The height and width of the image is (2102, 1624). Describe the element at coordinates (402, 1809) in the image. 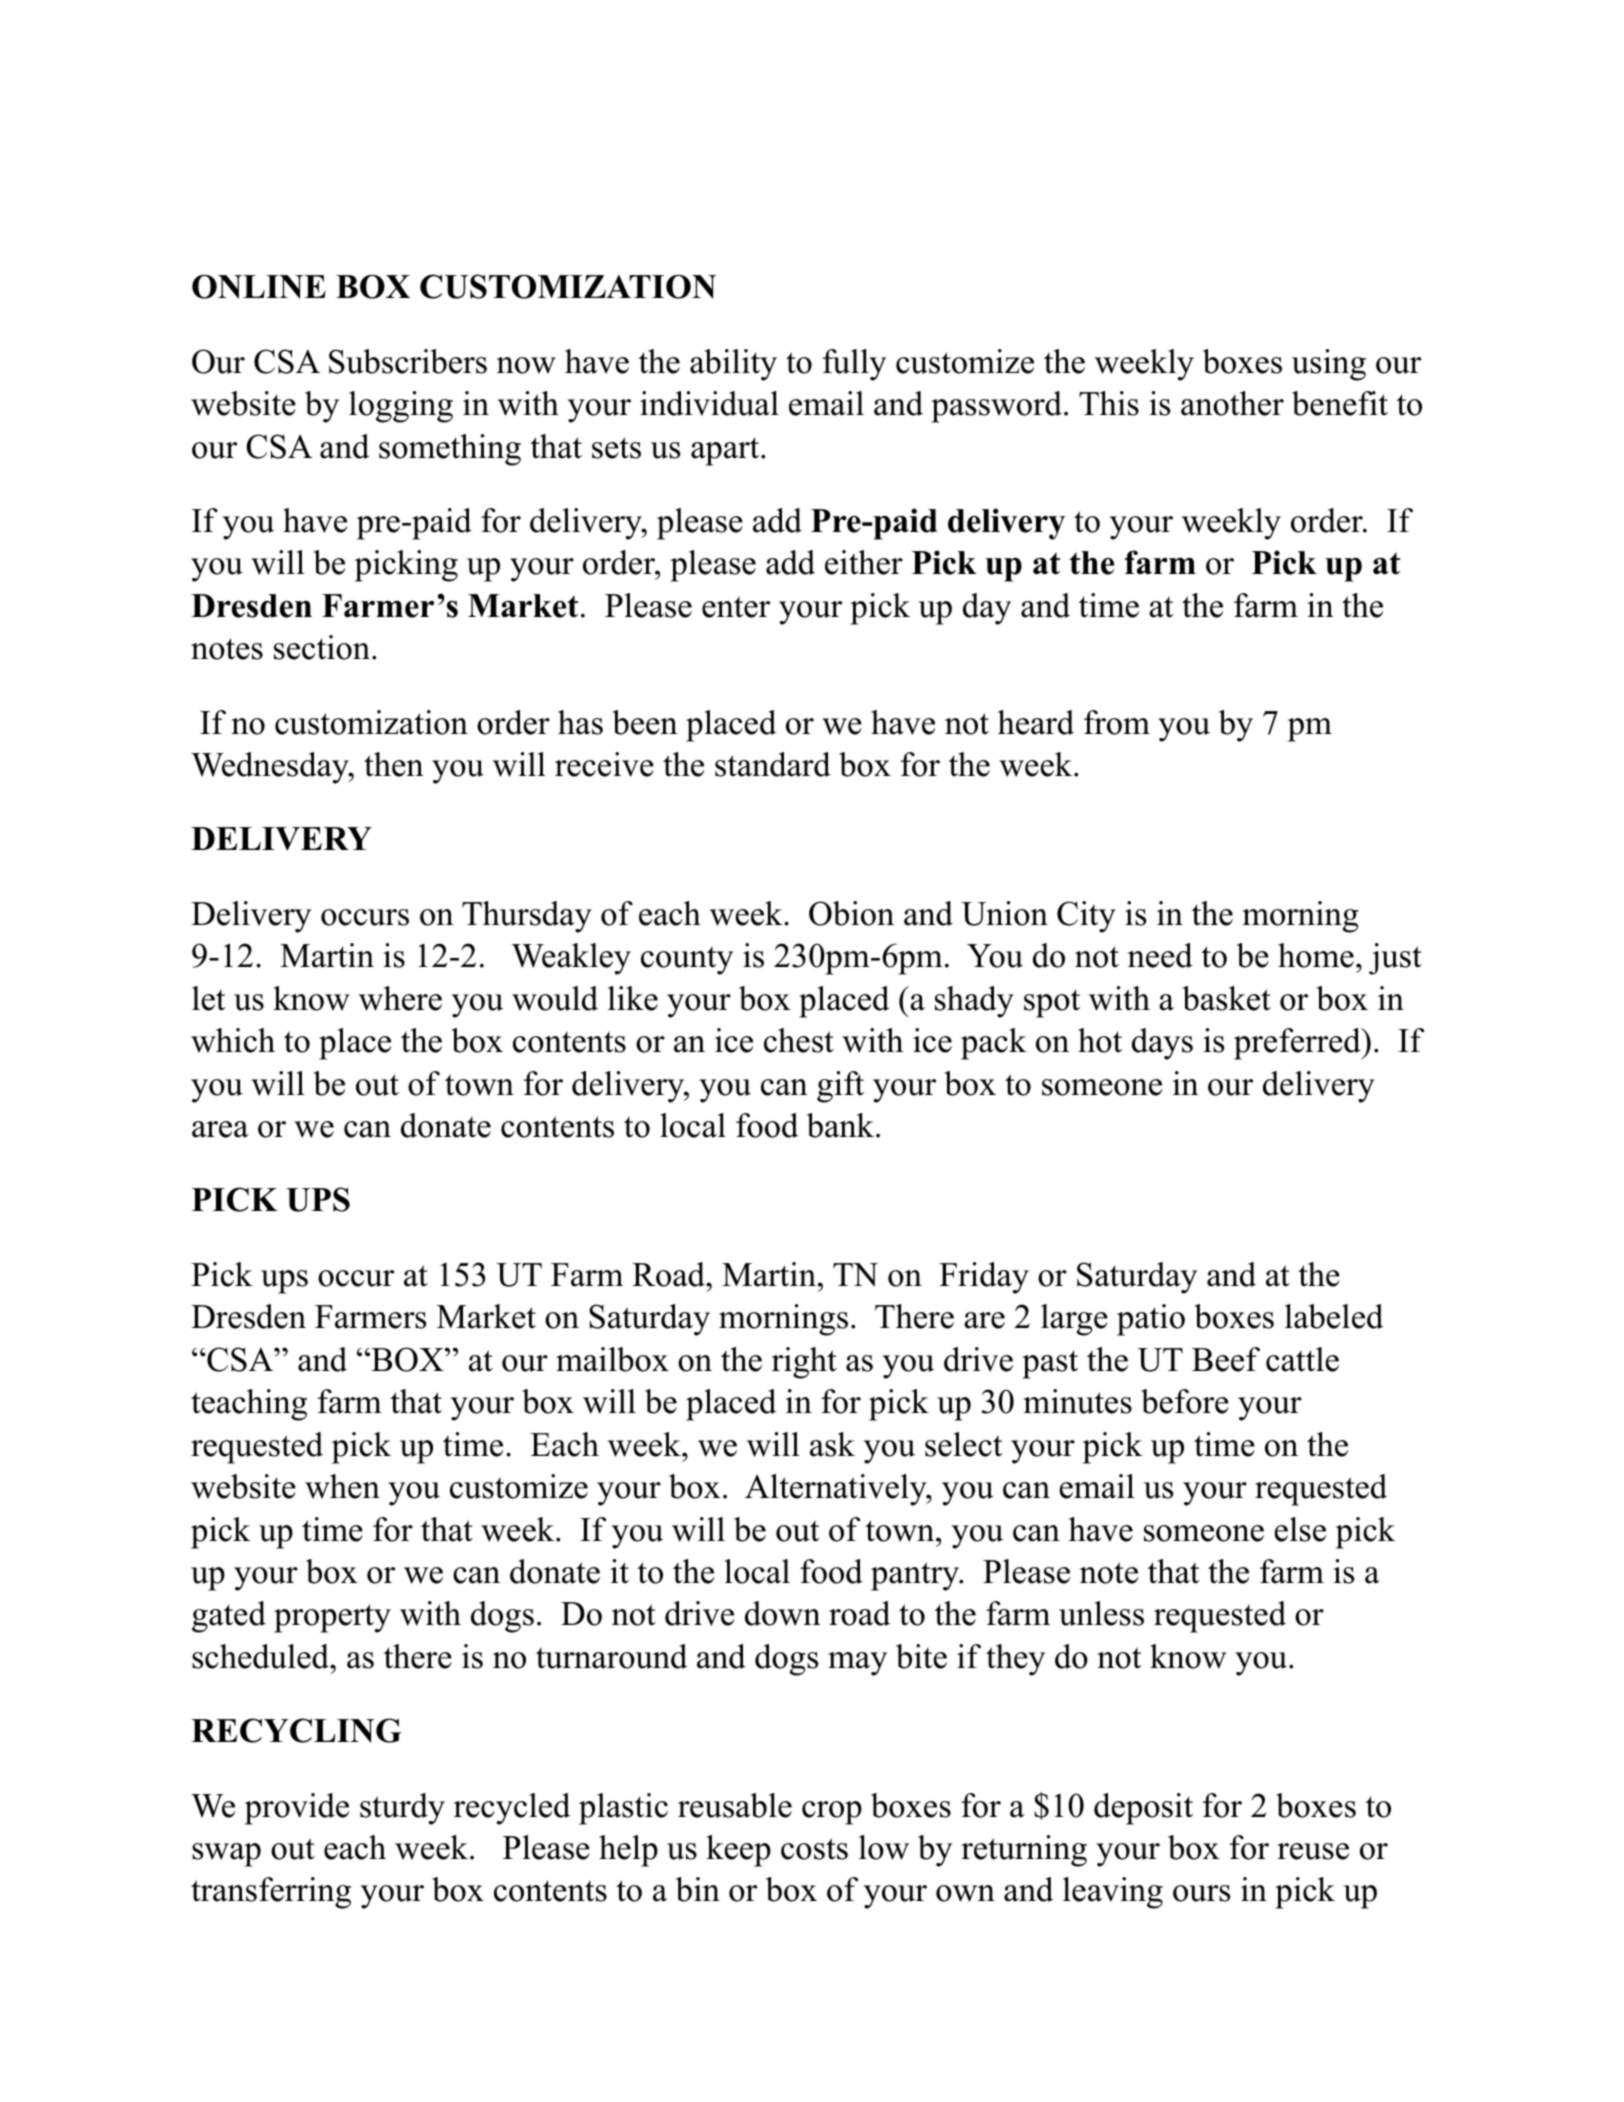

I see `sturdy` at that location.
